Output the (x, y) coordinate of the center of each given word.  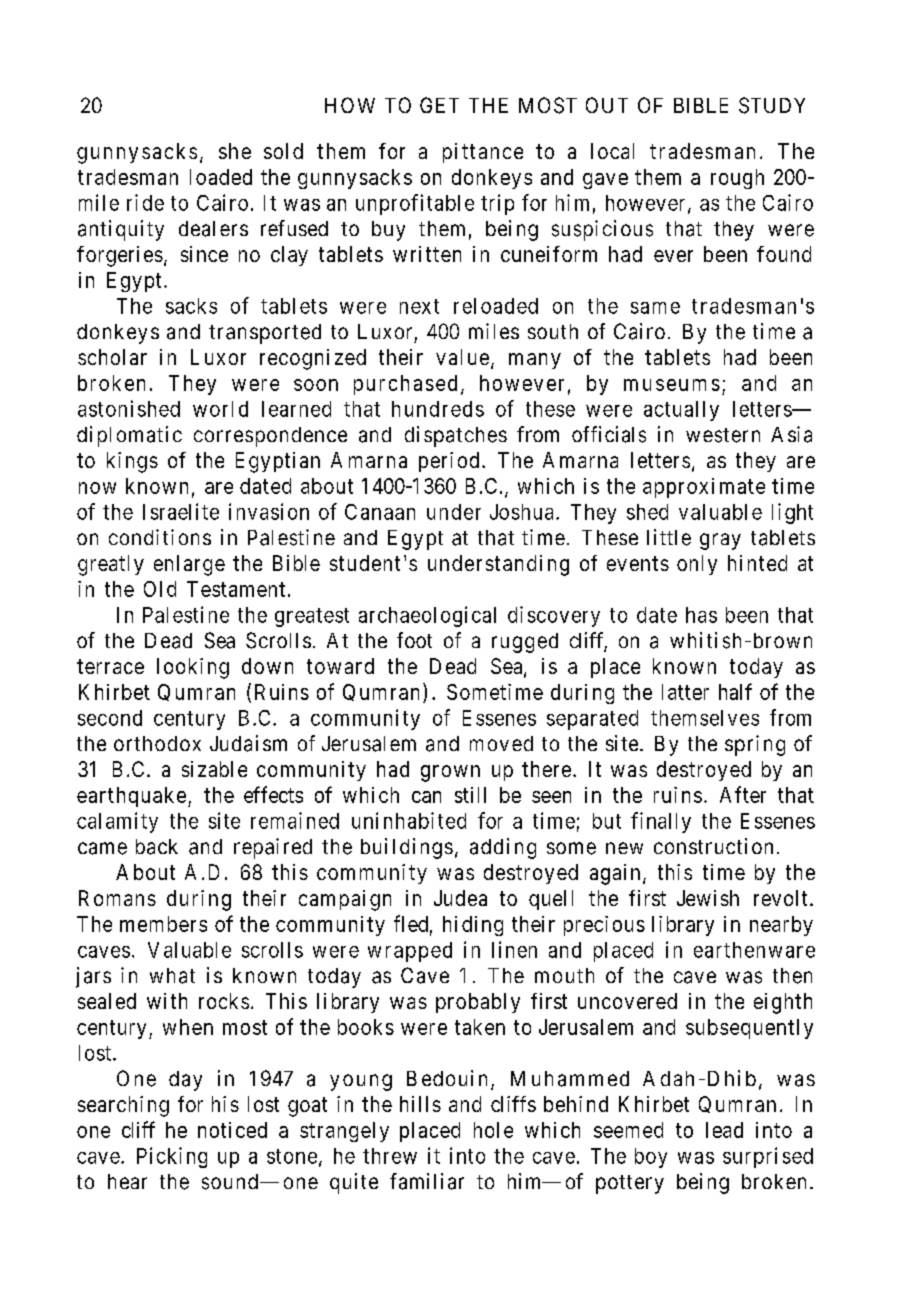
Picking (172, 1157)
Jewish (708, 898)
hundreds (438, 409)
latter (685, 692)
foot (414, 640)
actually (681, 411)
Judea (460, 898)
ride (145, 202)
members (163, 924)
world (220, 409)
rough (737, 179)
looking (193, 668)
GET (439, 105)
